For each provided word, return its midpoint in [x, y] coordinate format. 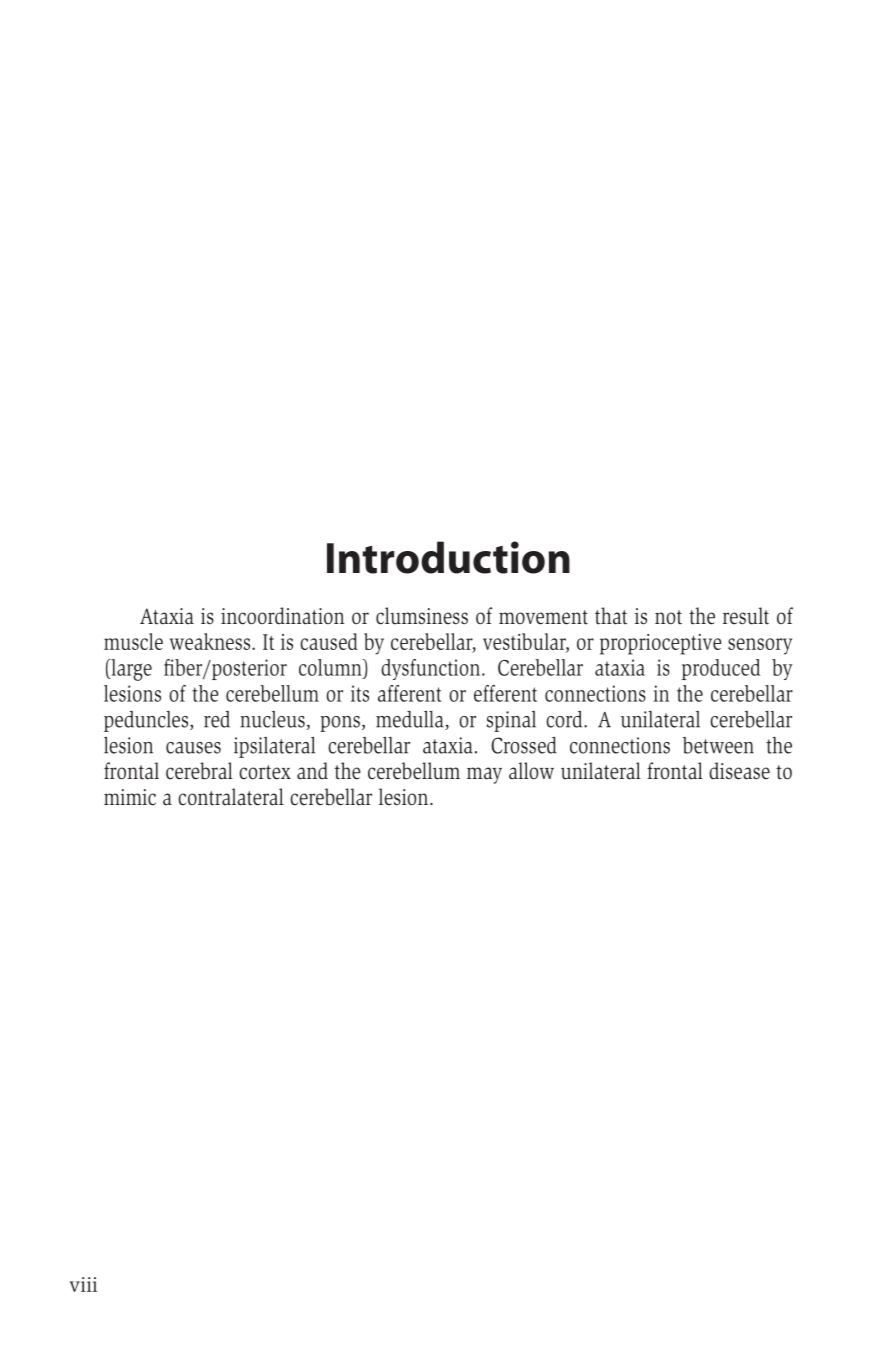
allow [531, 771]
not [668, 617]
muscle [133, 641]
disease [739, 771]
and [312, 771]
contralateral [231, 797]
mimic [130, 797]
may [484, 775]
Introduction [448, 557]
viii [83, 1284]
